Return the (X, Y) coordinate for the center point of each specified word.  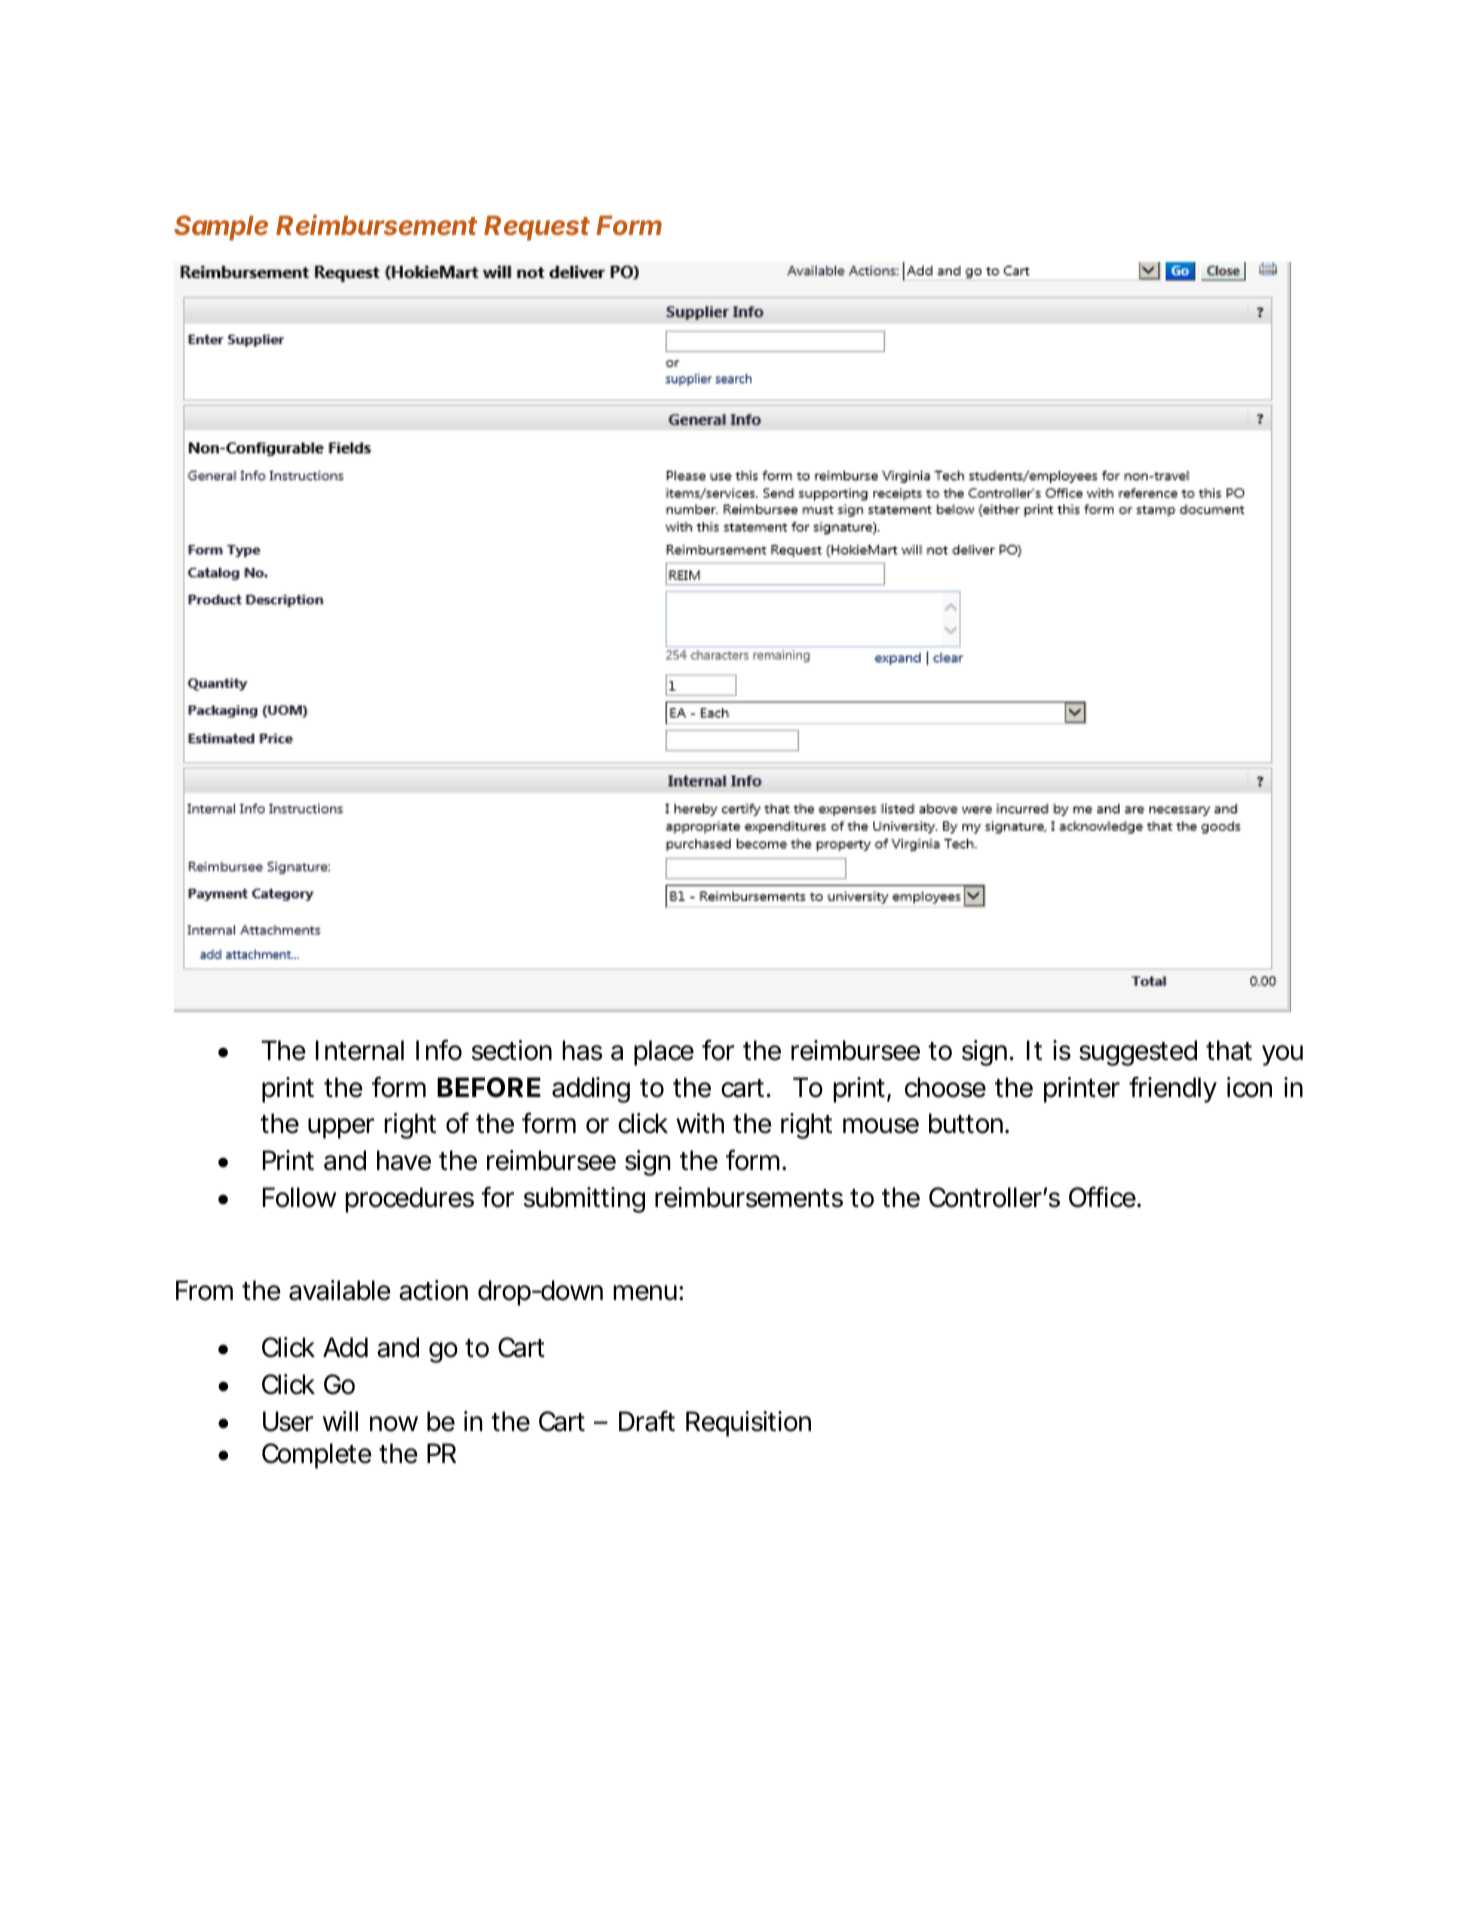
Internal (360, 1050)
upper (341, 1128)
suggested (1138, 1053)
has (582, 1050)
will (340, 1421)
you (1282, 1055)
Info (439, 1050)
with (700, 1123)
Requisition (748, 1424)
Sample (221, 228)
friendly (1173, 1089)
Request (537, 228)
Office (1103, 1197)
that (1229, 1050)
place (664, 1053)
